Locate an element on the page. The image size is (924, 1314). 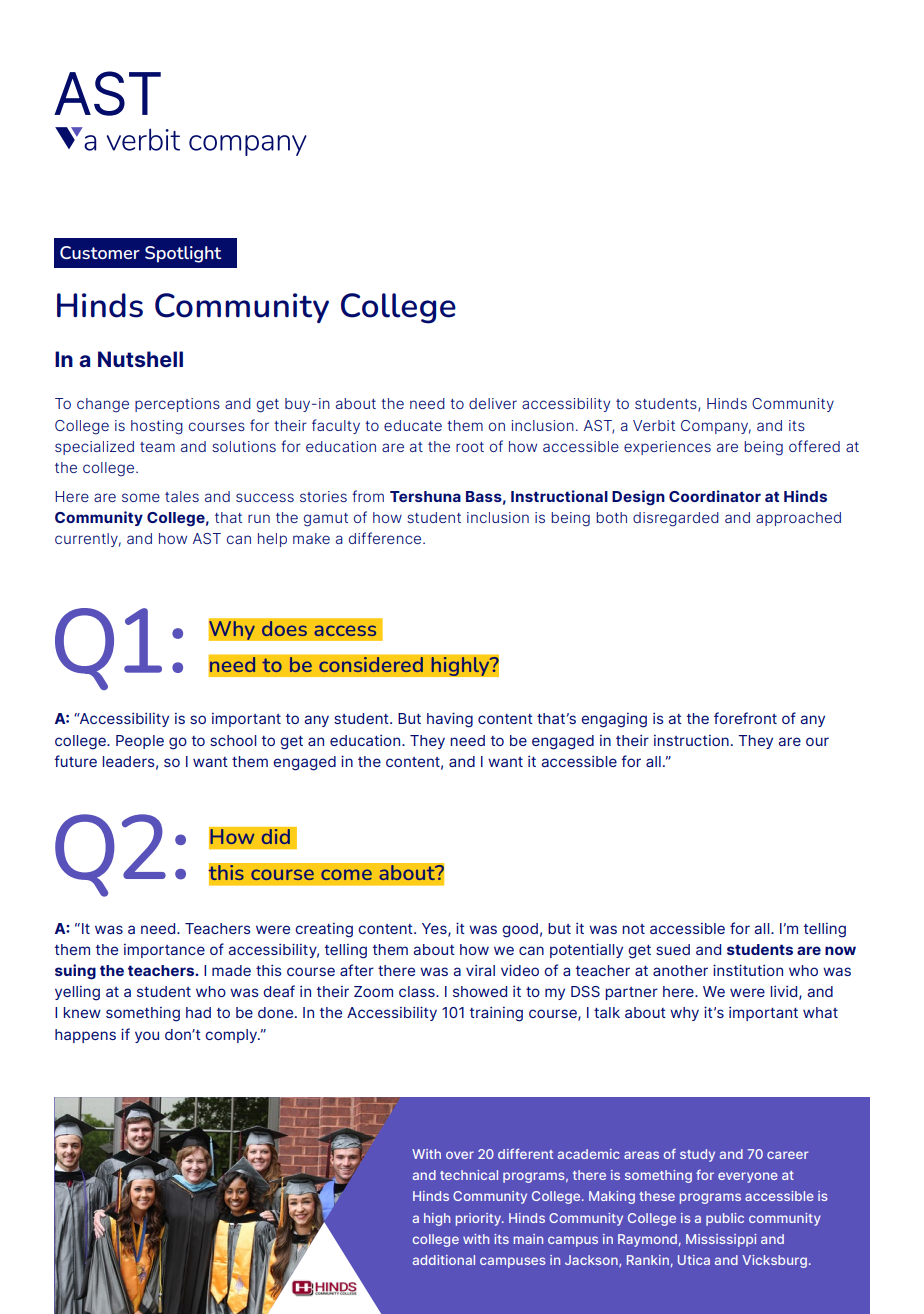
forefront is located at coordinates (745, 718).
